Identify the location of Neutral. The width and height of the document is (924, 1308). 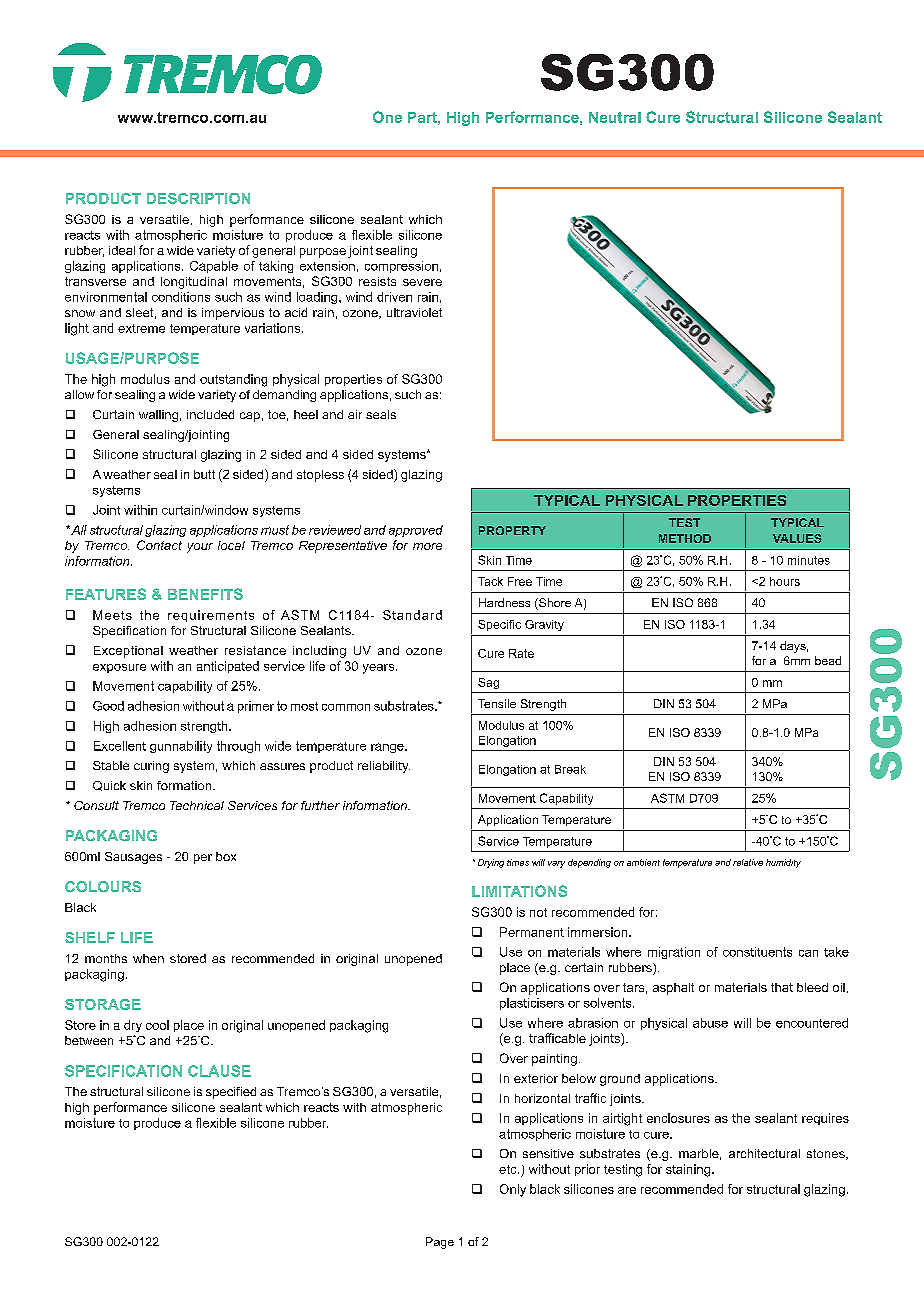
(615, 117).
